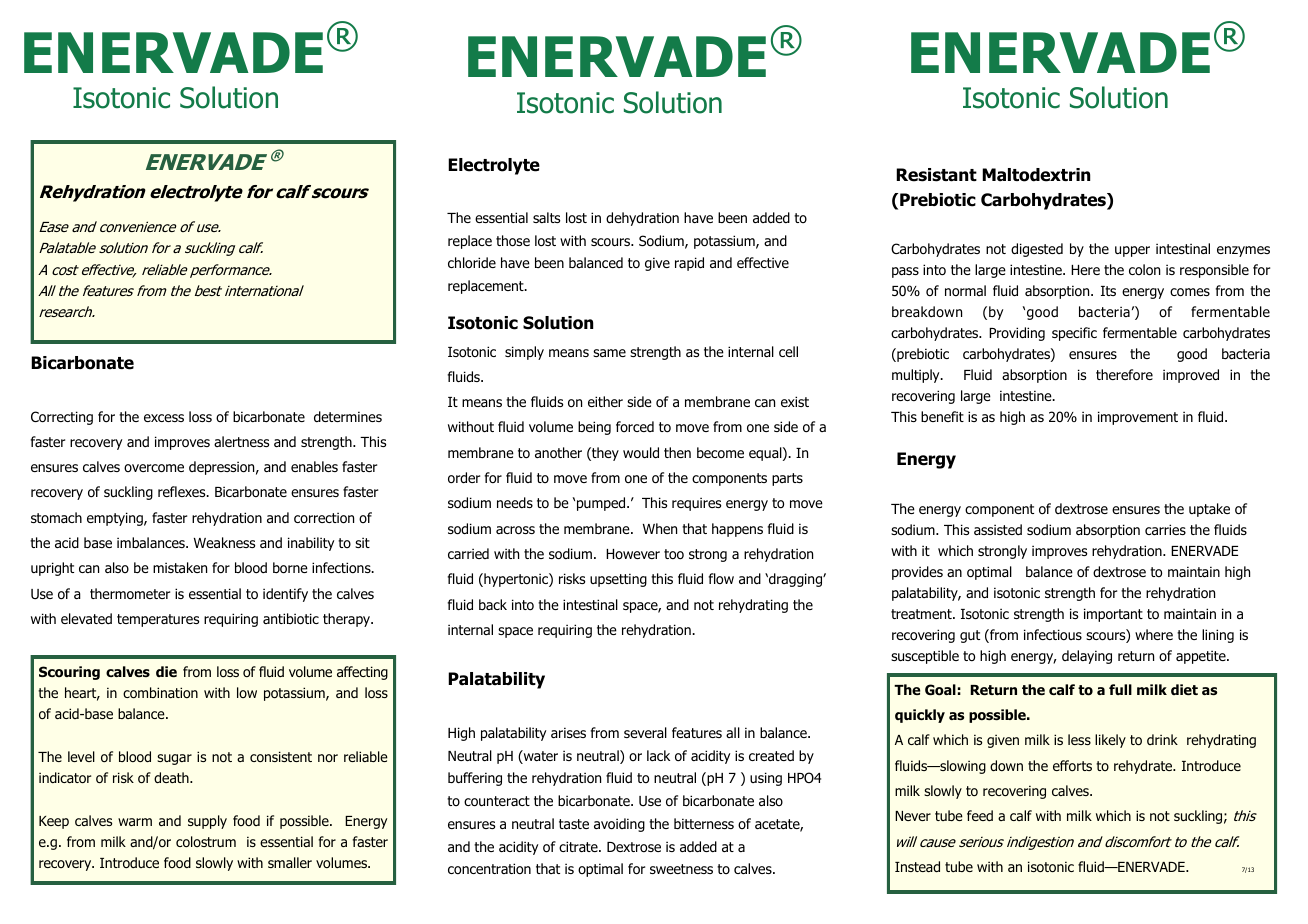  Describe the element at coordinates (164, 418) in the image. I see `excess` at that location.
